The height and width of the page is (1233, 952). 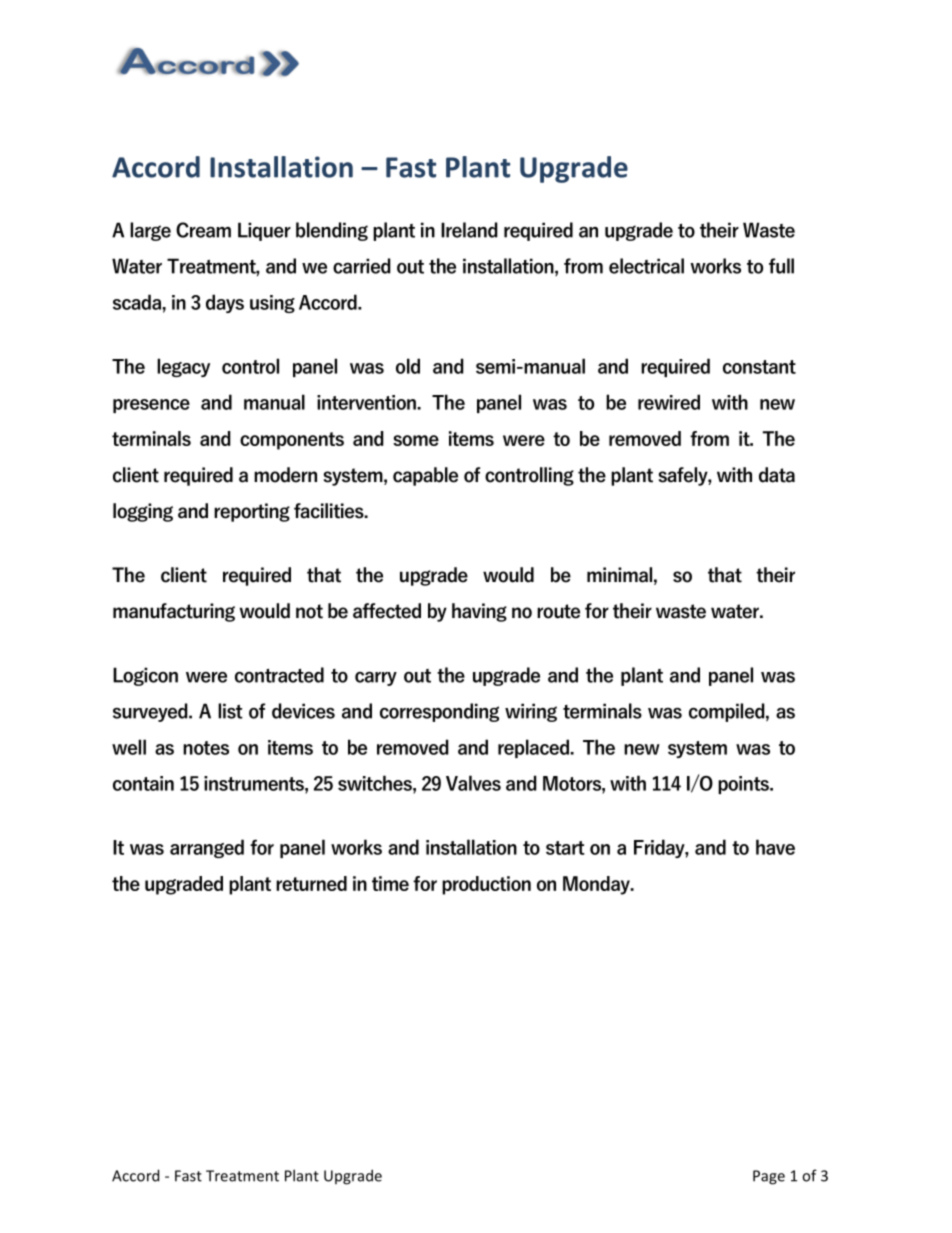 What do you see at coordinates (207, 848) in the page?
I see `arranged` at bounding box center [207, 848].
